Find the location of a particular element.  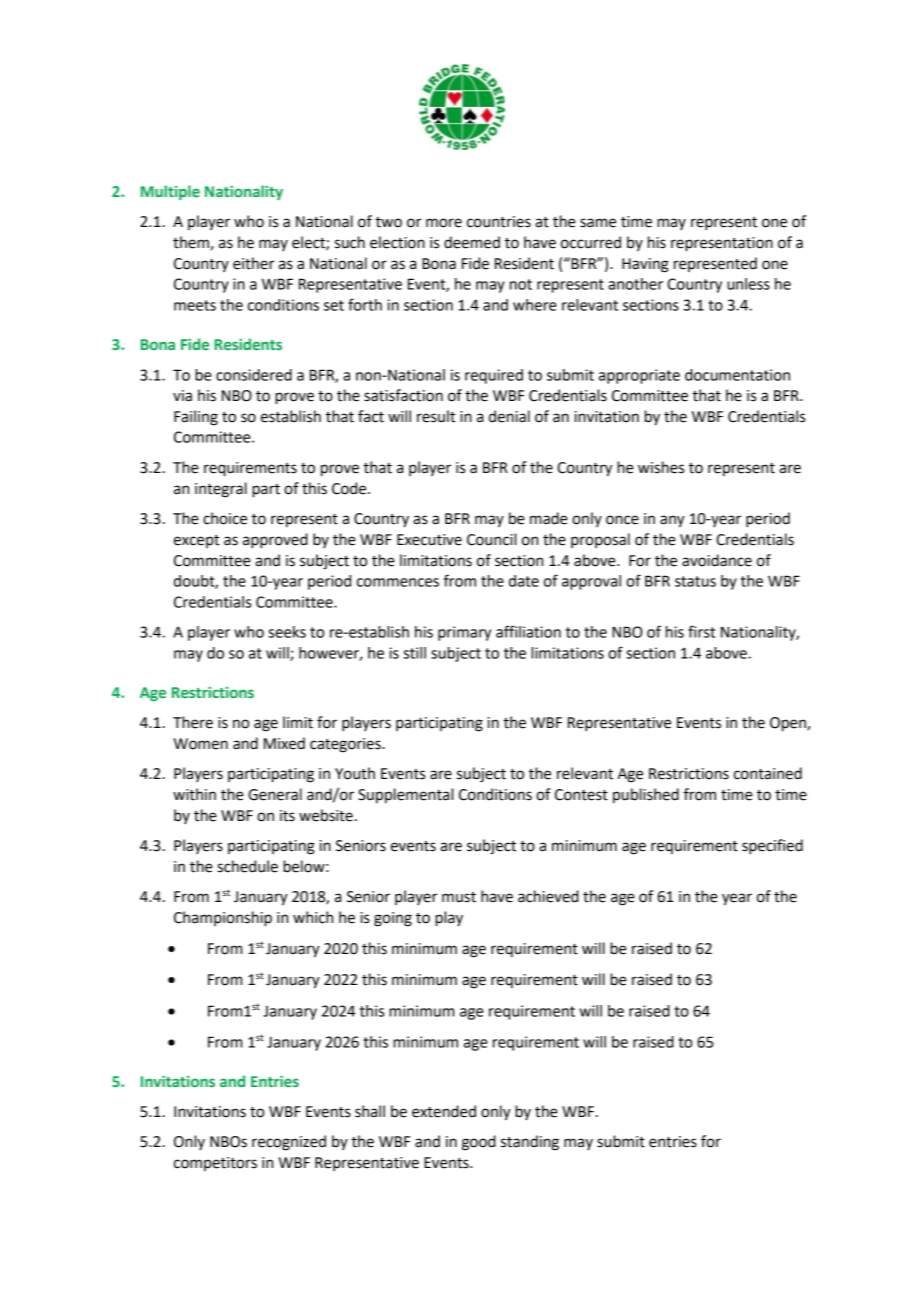

schedule is located at coordinates (247, 866).
